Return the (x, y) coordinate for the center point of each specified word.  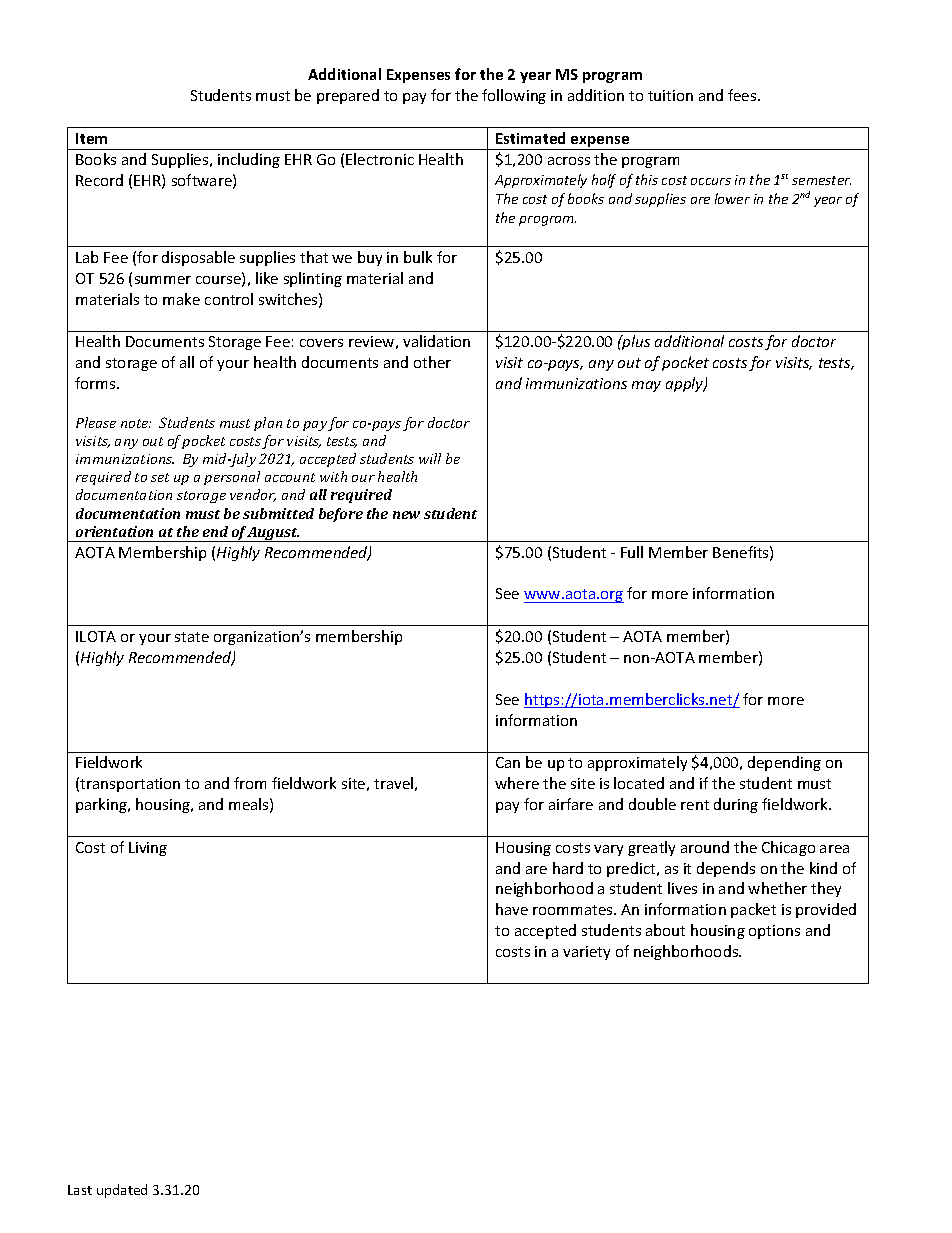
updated (122, 1191)
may (646, 386)
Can (508, 762)
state (192, 637)
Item (91, 138)
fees (743, 95)
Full (632, 552)
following (514, 96)
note (136, 423)
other (432, 362)
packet (753, 910)
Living (148, 849)
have (512, 909)
